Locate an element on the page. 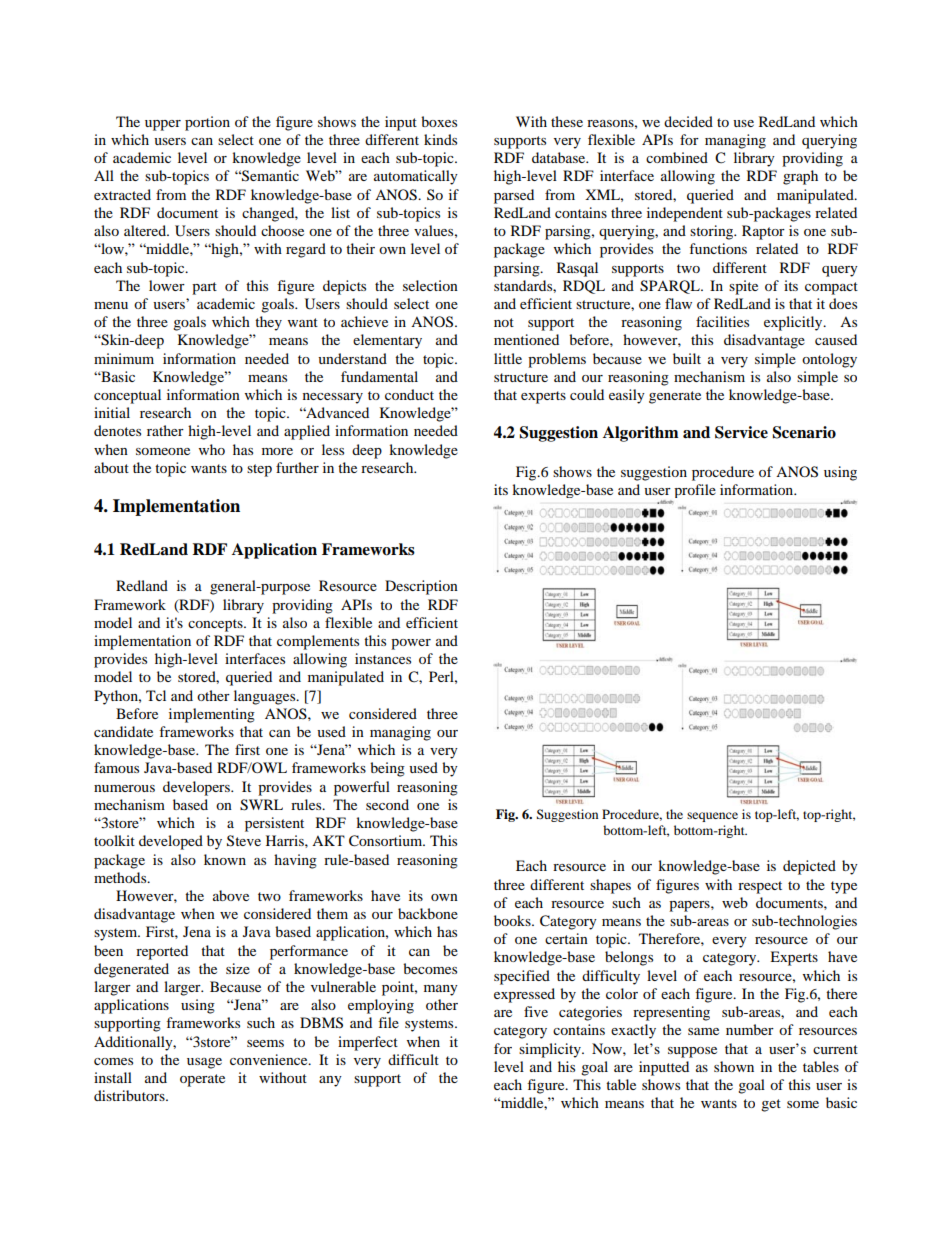  developers is located at coordinates (197, 788).
